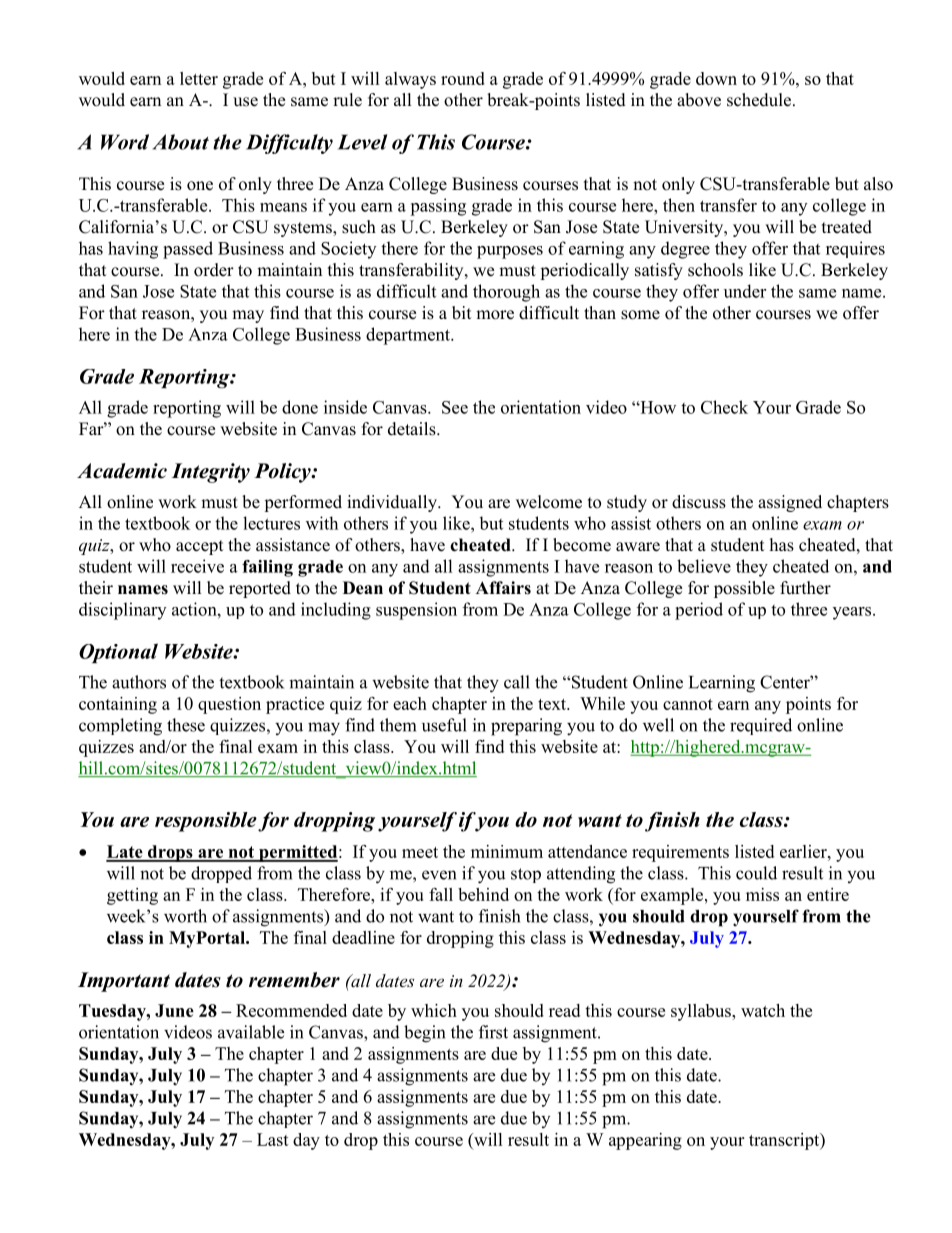 Image resolution: width=952 pixels, height=1233 pixels. I want to click on round, so click(463, 78).
